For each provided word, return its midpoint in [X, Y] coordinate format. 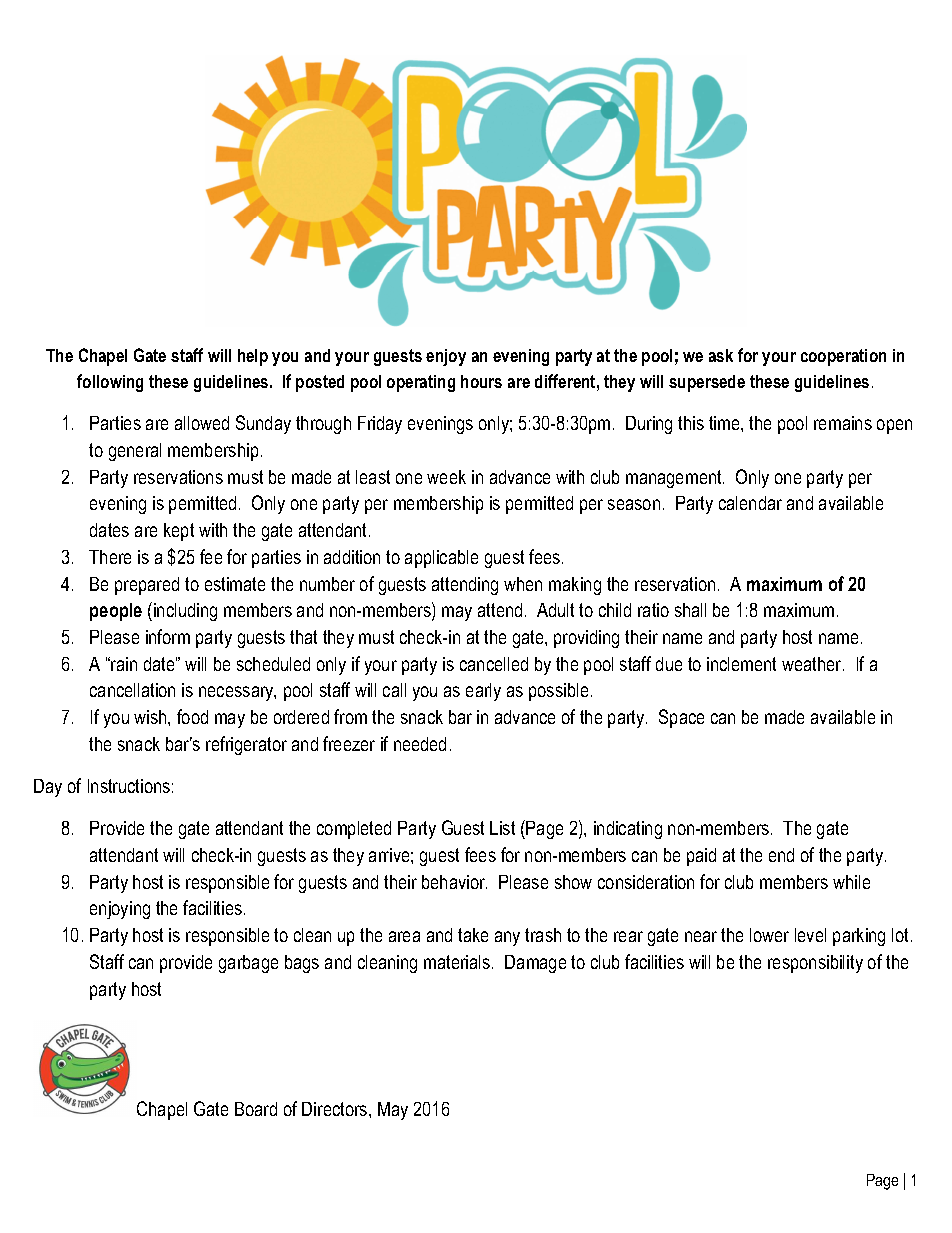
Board [256, 1109]
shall [690, 610]
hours [481, 381]
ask [721, 355]
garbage [248, 964]
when [523, 584]
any [507, 938]
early [483, 692]
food [192, 716]
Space [681, 718]
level [810, 935]
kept [179, 532]
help [253, 357]
